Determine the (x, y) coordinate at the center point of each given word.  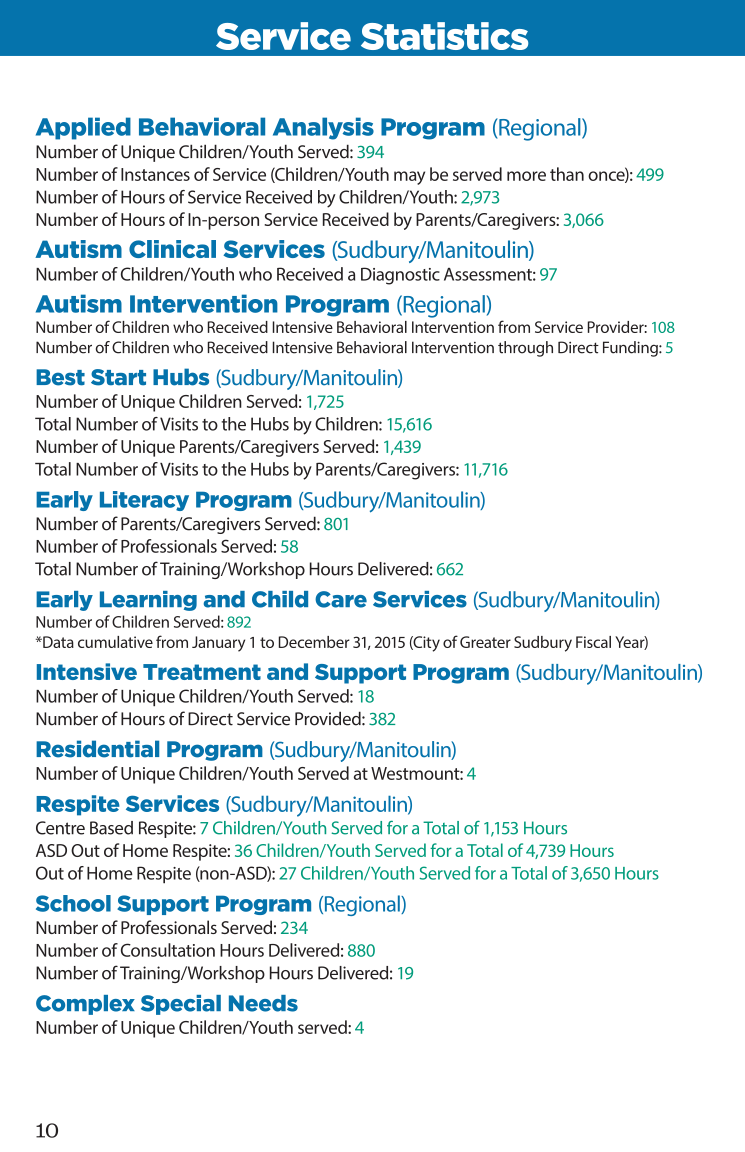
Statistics (444, 36)
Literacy (144, 501)
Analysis (323, 128)
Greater (485, 642)
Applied (83, 128)
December (314, 642)
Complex (85, 1005)
